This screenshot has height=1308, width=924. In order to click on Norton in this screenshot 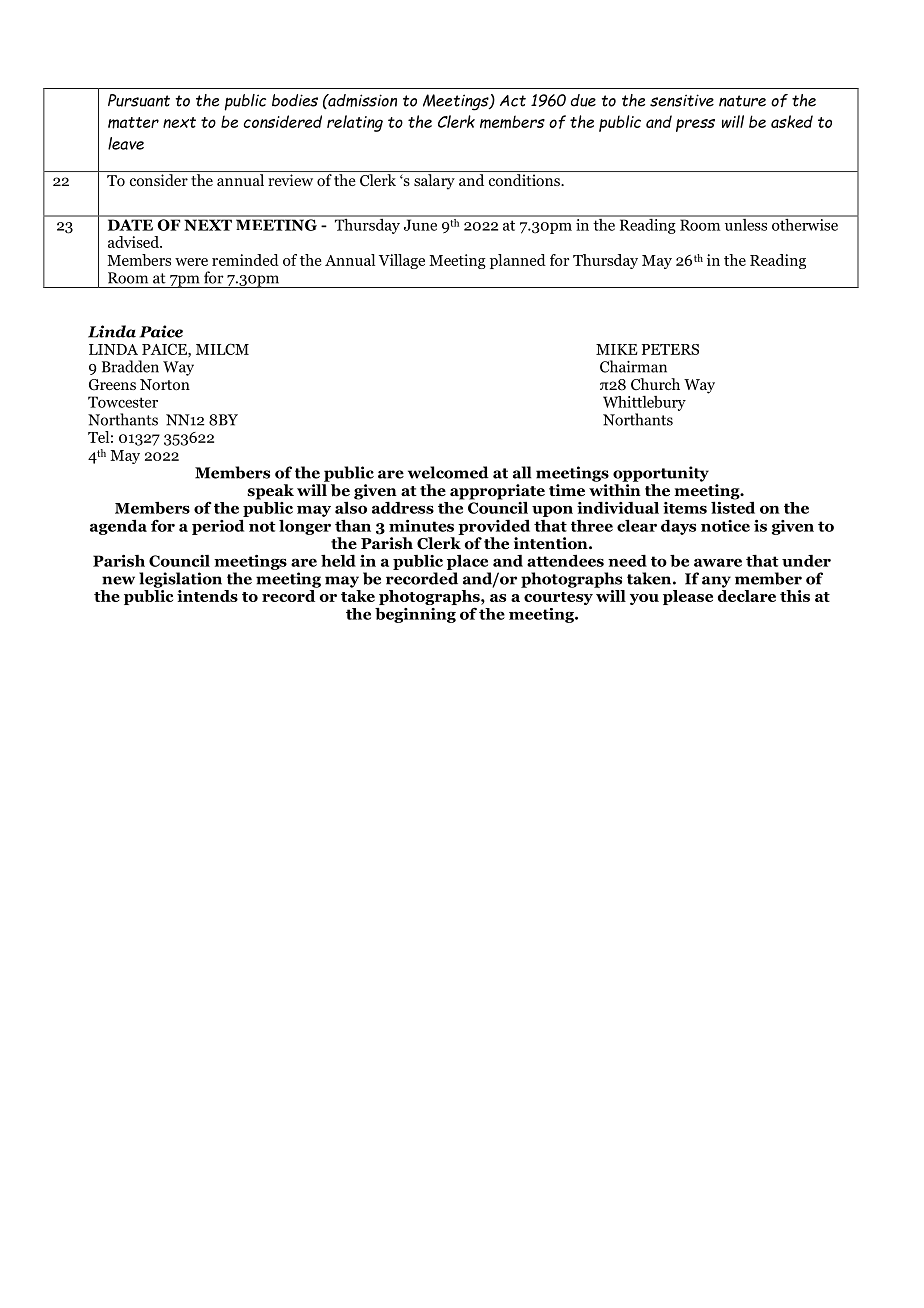, I will do `click(165, 385)`.
